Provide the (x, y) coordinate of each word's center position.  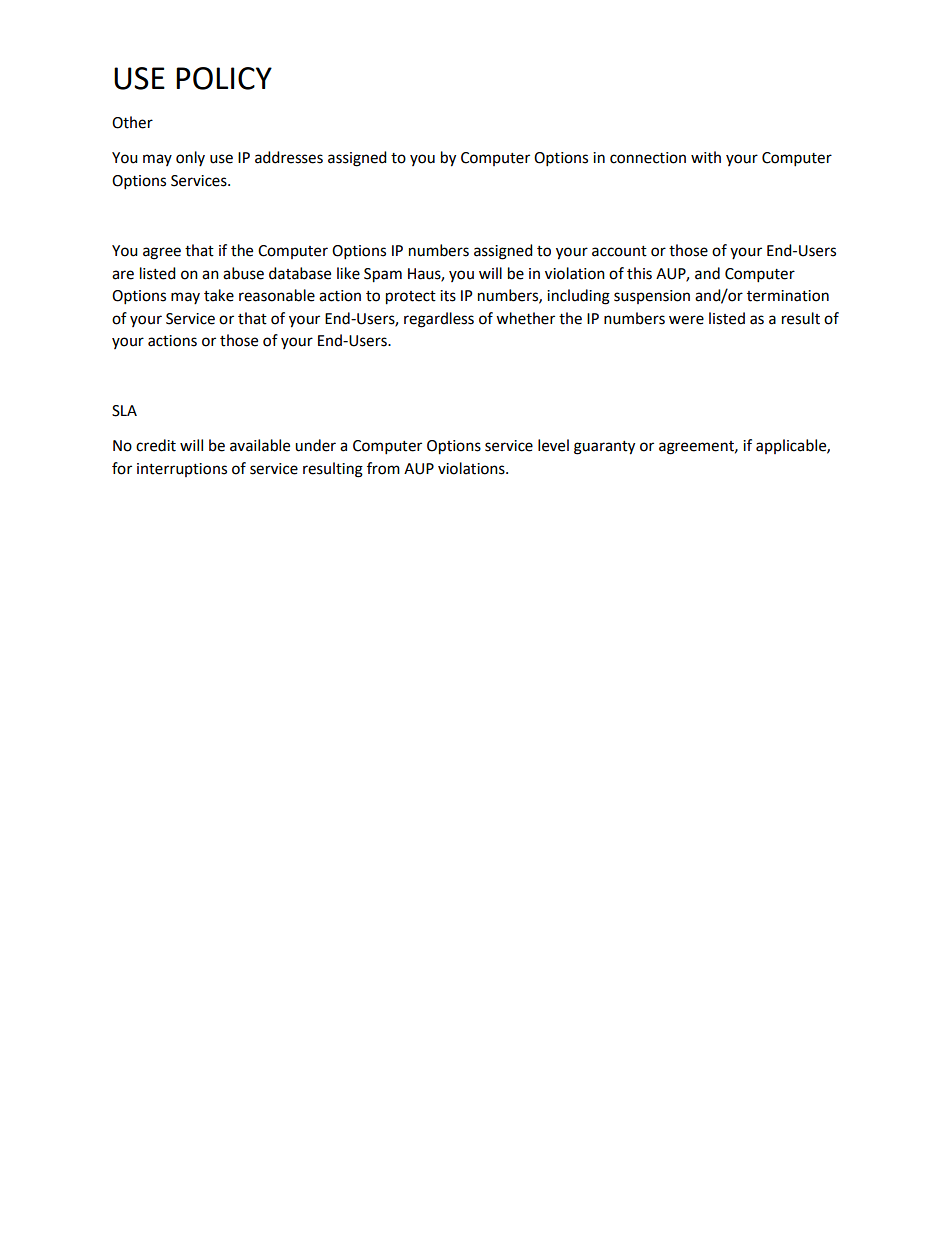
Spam (383, 275)
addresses (289, 157)
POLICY (224, 78)
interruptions (182, 470)
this (639, 273)
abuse (243, 273)
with (706, 157)
